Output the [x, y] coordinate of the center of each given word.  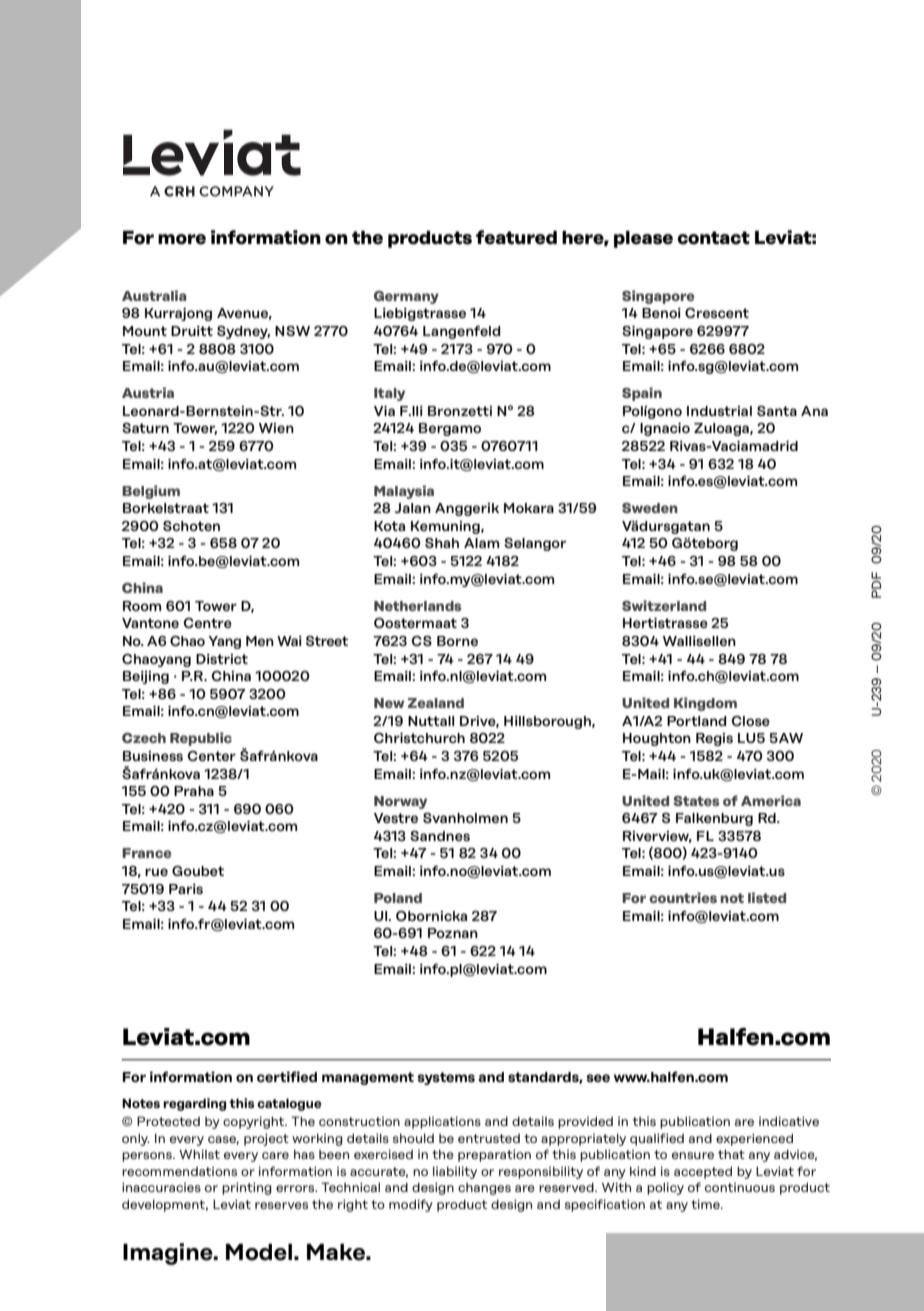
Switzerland [664, 605]
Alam [481, 543]
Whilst [199, 1154]
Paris [186, 889]
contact [713, 238]
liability [455, 1172]
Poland [398, 898]
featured [516, 237]
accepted [703, 1172]
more [182, 239]
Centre [208, 623]
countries [683, 897]
